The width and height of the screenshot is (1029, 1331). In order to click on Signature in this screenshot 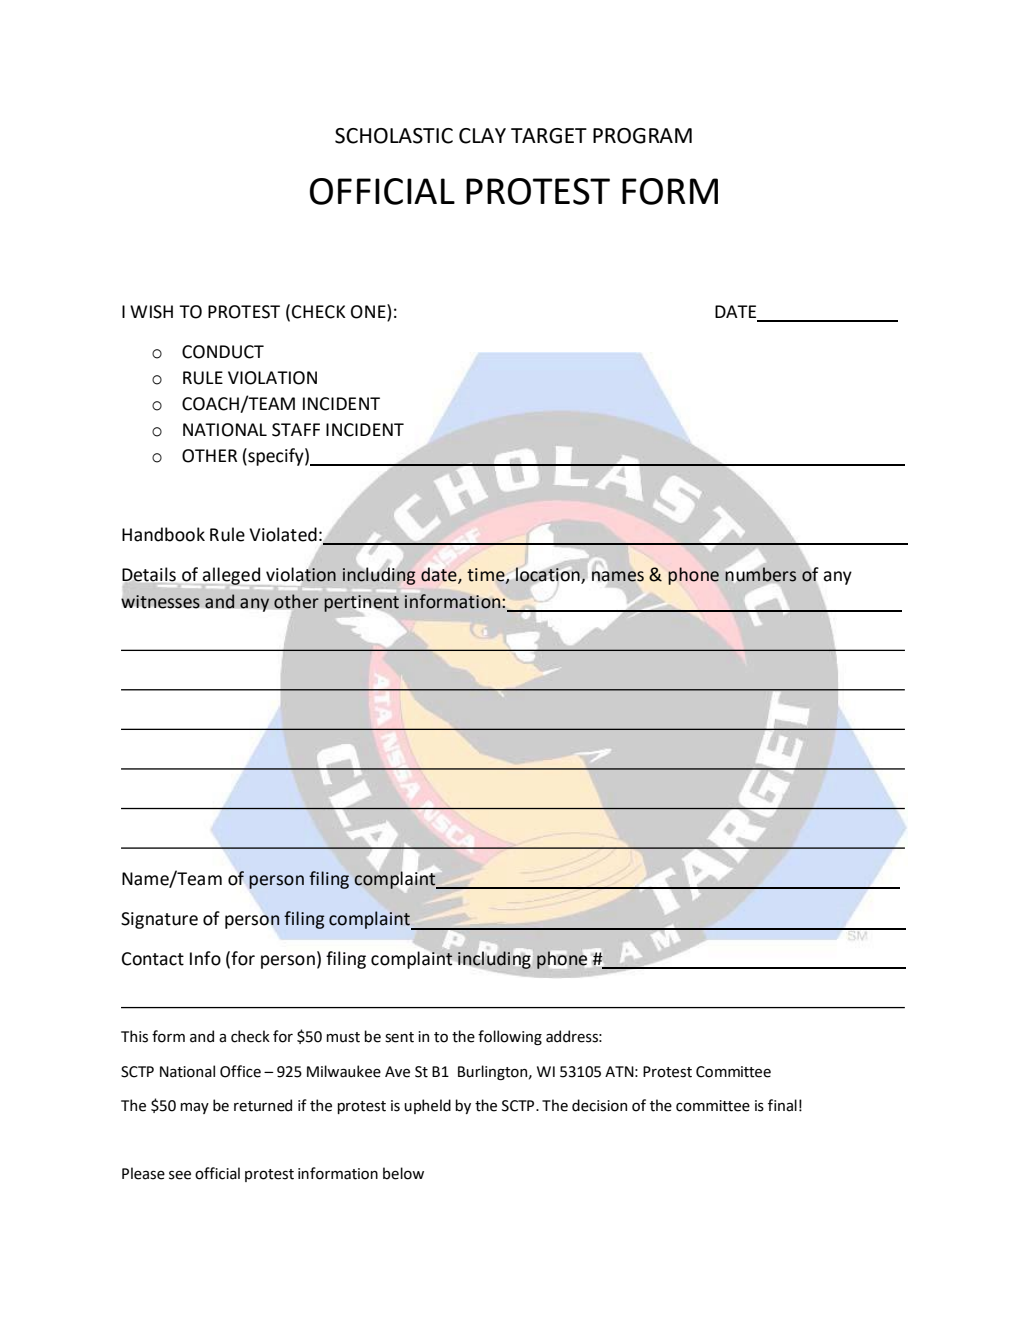, I will do `click(159, 920)`.
